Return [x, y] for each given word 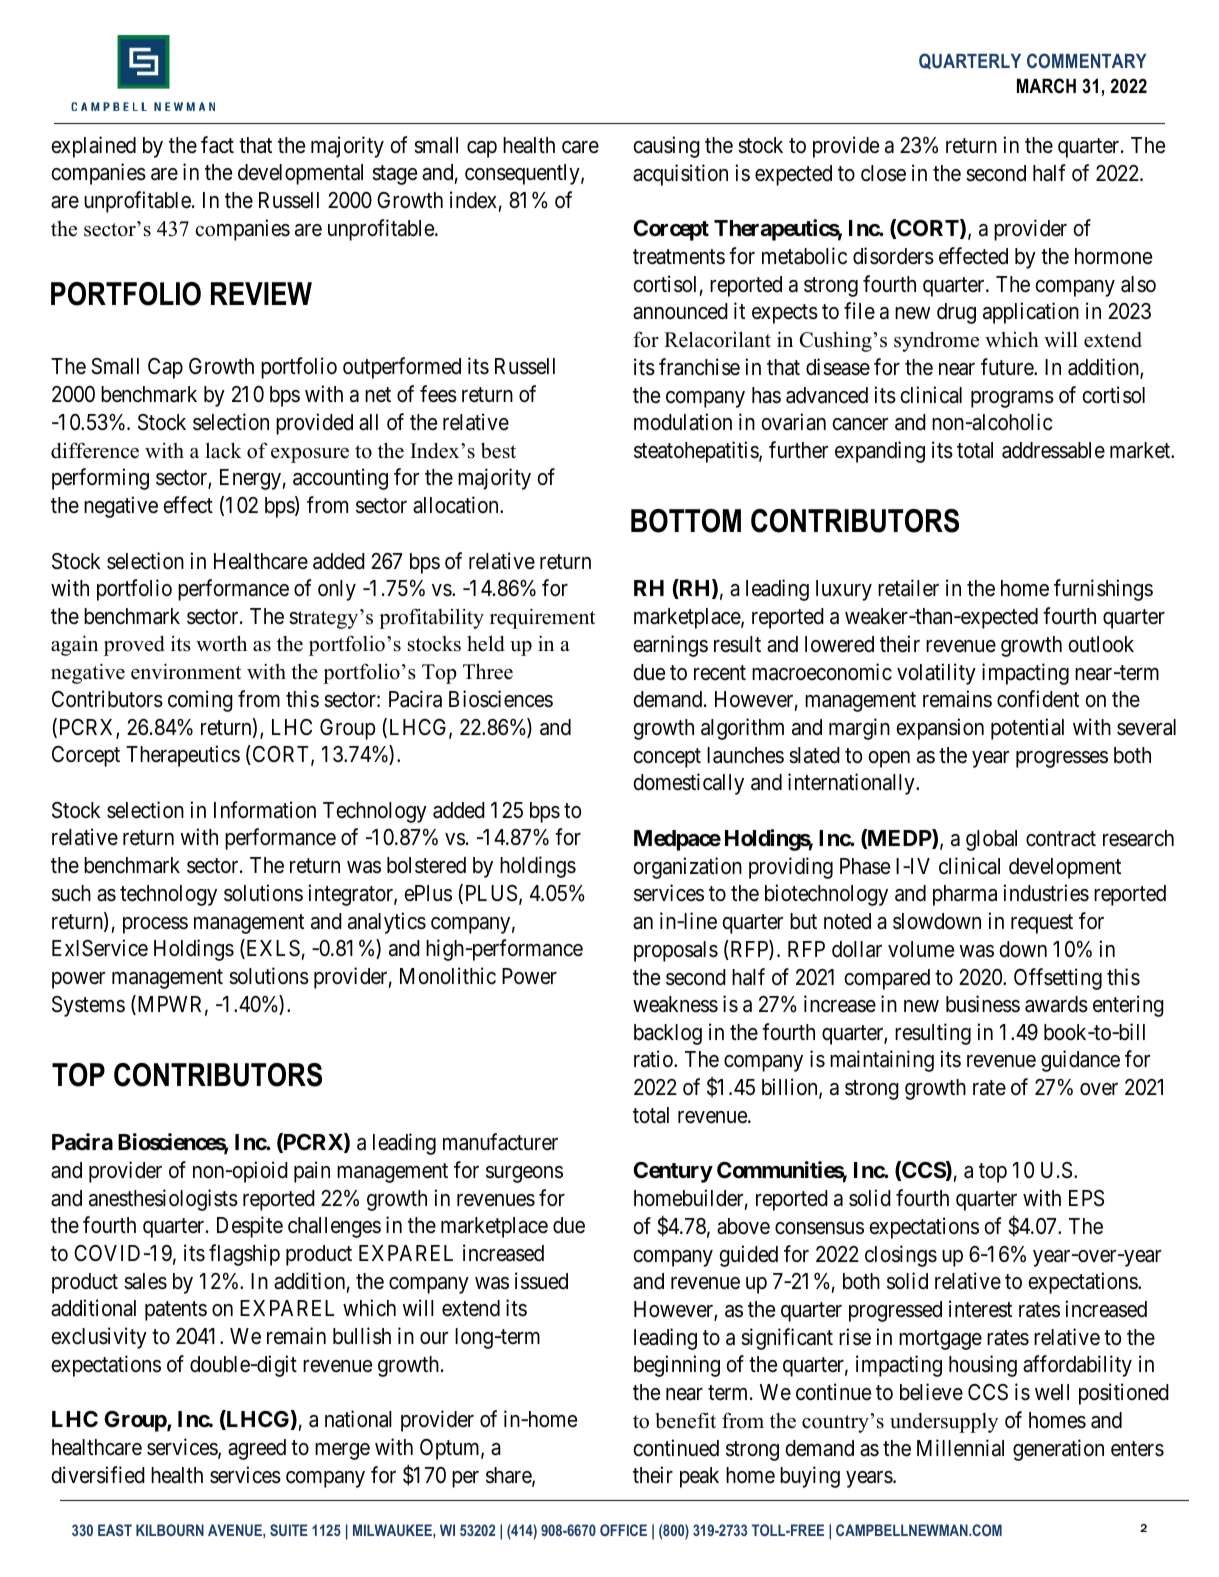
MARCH [1046, 86]
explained [93, 147]
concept [667, 758]
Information [265, 810]
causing [667, 147]
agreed [257, 1449]
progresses [1062, 759]
